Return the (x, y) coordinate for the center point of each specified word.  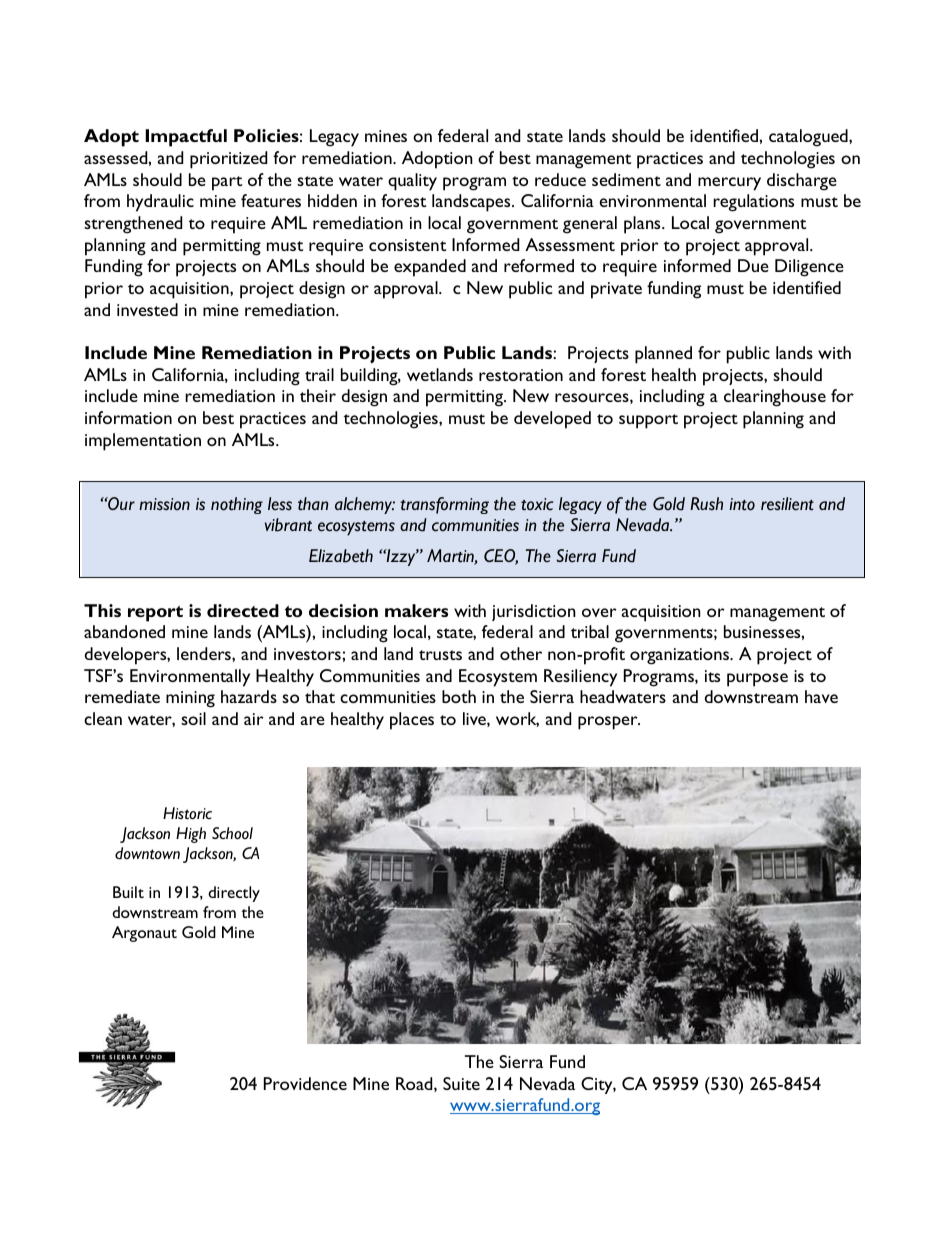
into (742, 504)
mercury (729, 184)
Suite (461, 1083)
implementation (143, 442)
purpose (757, 680)
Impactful (186, 138)
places (412, 721)
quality (412, 182)
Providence (305, 1083)
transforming (444, 505)
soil (193, 718)
